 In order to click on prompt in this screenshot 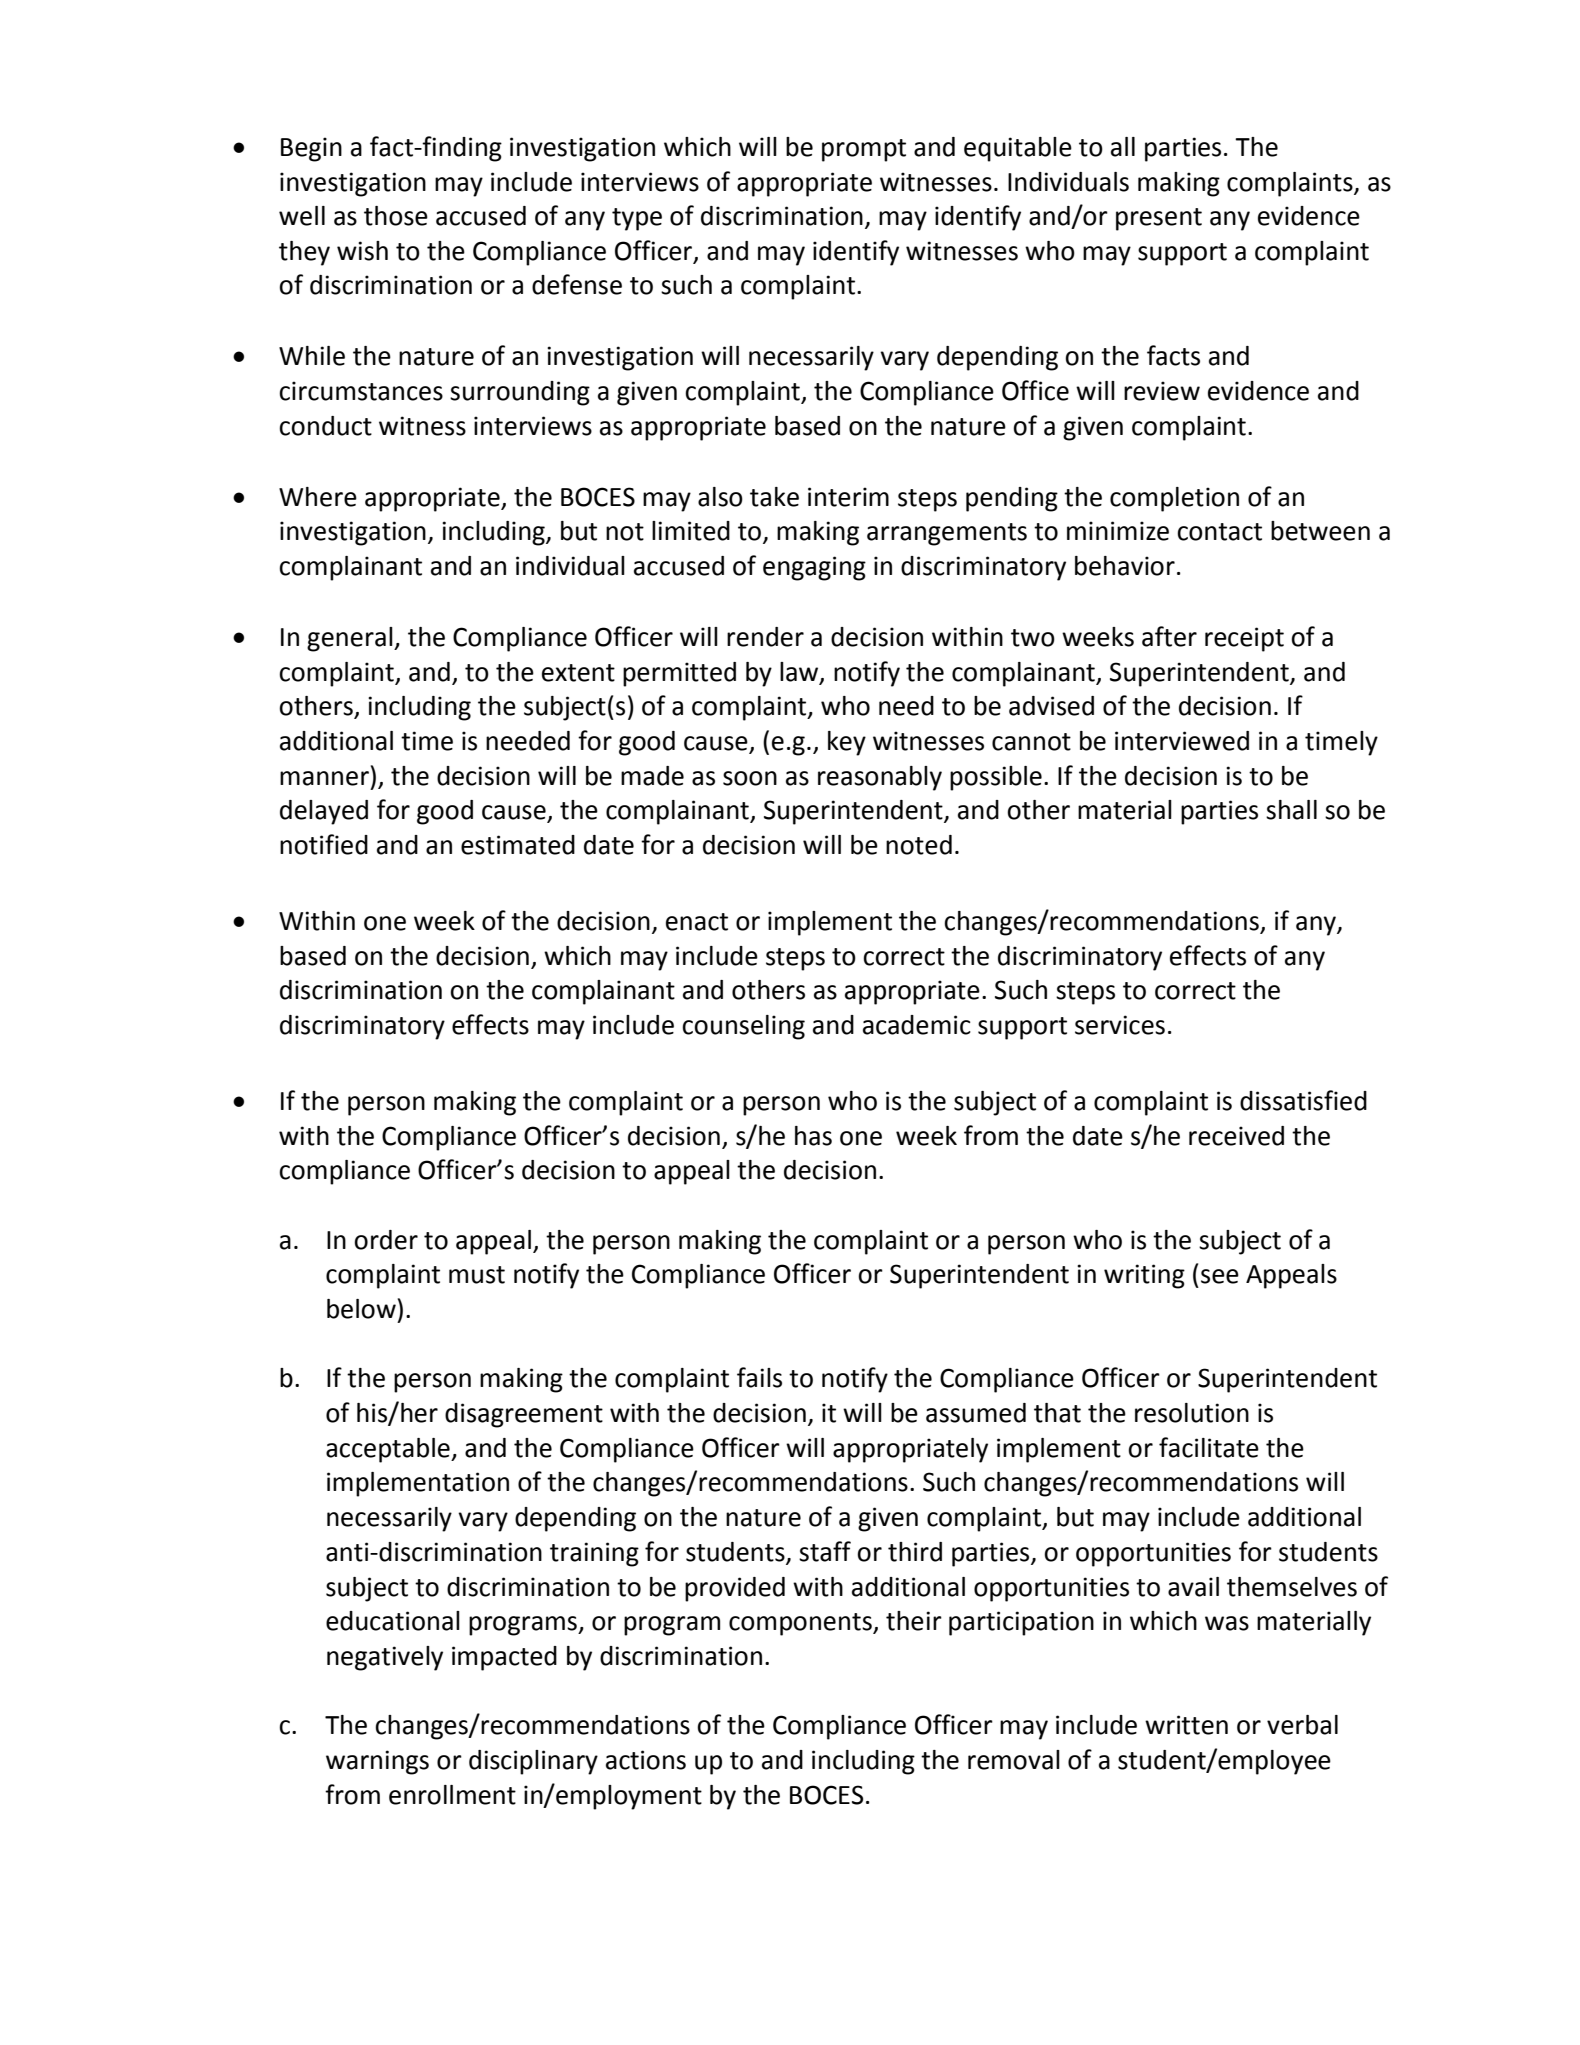, I will do `click(864, 150)`.
